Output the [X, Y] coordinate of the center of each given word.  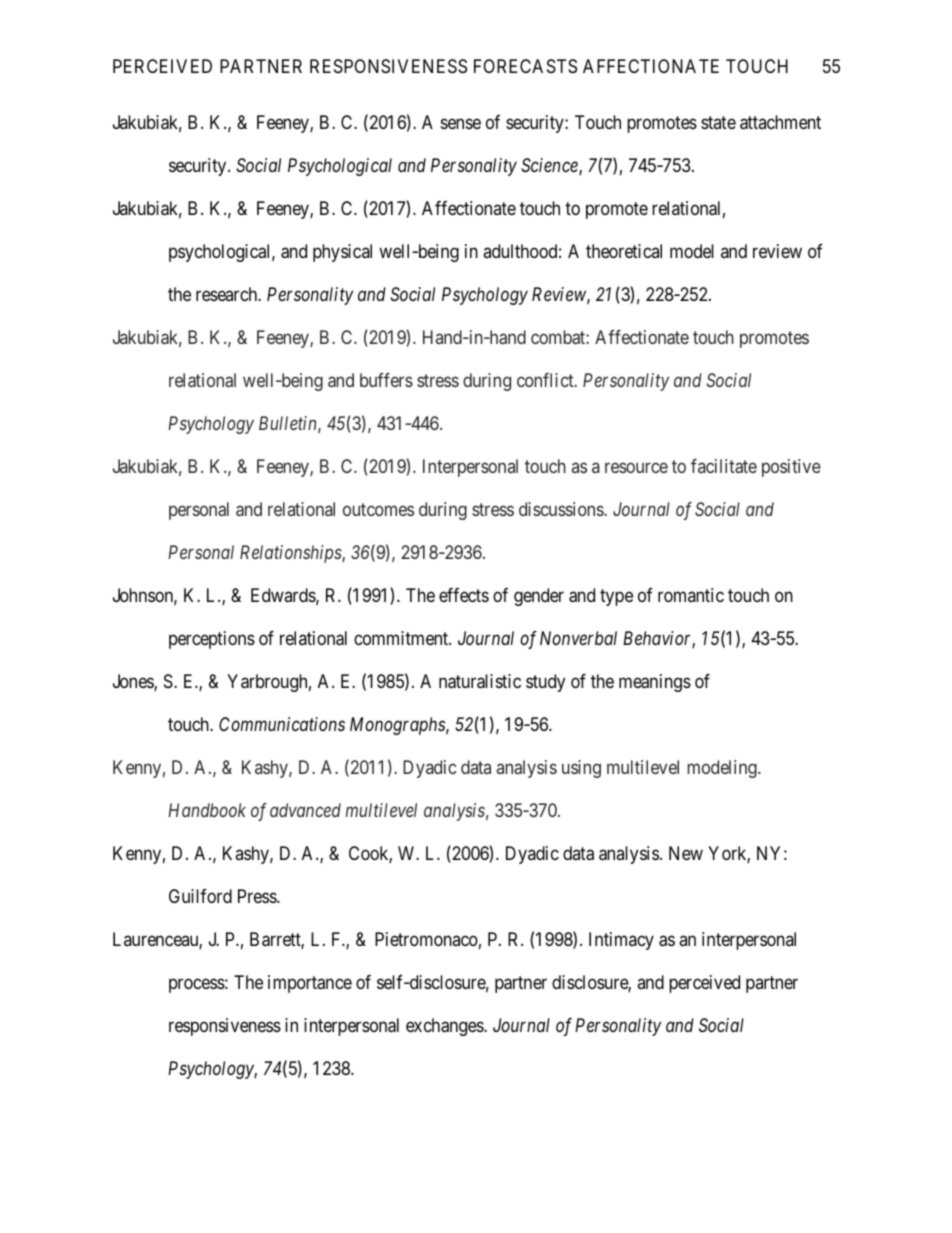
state [718, 122]
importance [310, 984]
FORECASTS [525, 66]
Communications [282, 724]
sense [461, 124]
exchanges [445, 1027]
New [686, 853]
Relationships [291, 554]
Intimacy [621, 941]
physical [342, 253]
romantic [691, 595]
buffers [386, 380]
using [581, 769]
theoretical [624, 251]
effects [464, 595]
